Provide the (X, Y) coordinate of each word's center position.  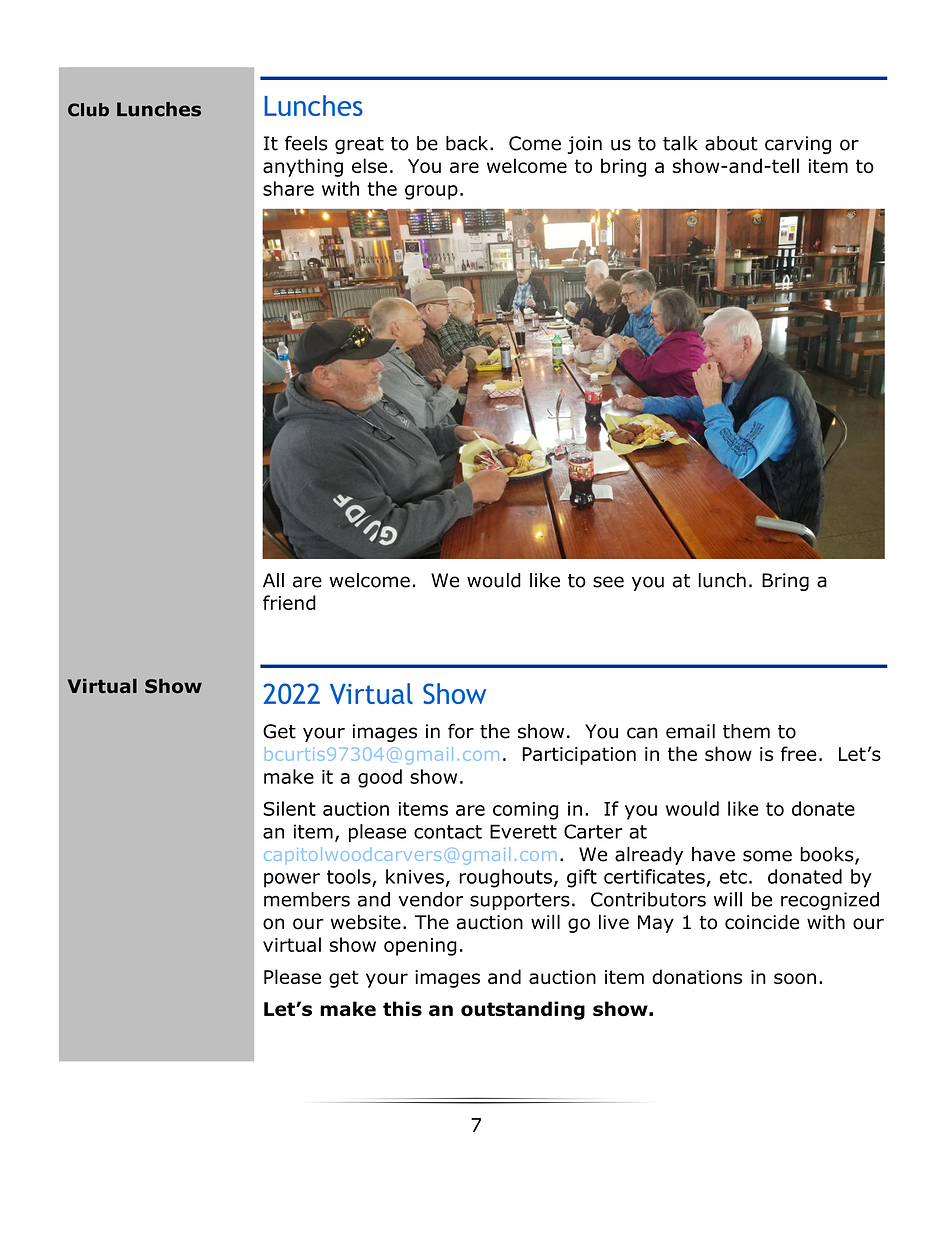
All (273, 580)
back (468, 143)
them (746, 731)
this (402, 1008)
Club (88, 110)
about (731, 143)
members (307, 899)
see (608, 582)
